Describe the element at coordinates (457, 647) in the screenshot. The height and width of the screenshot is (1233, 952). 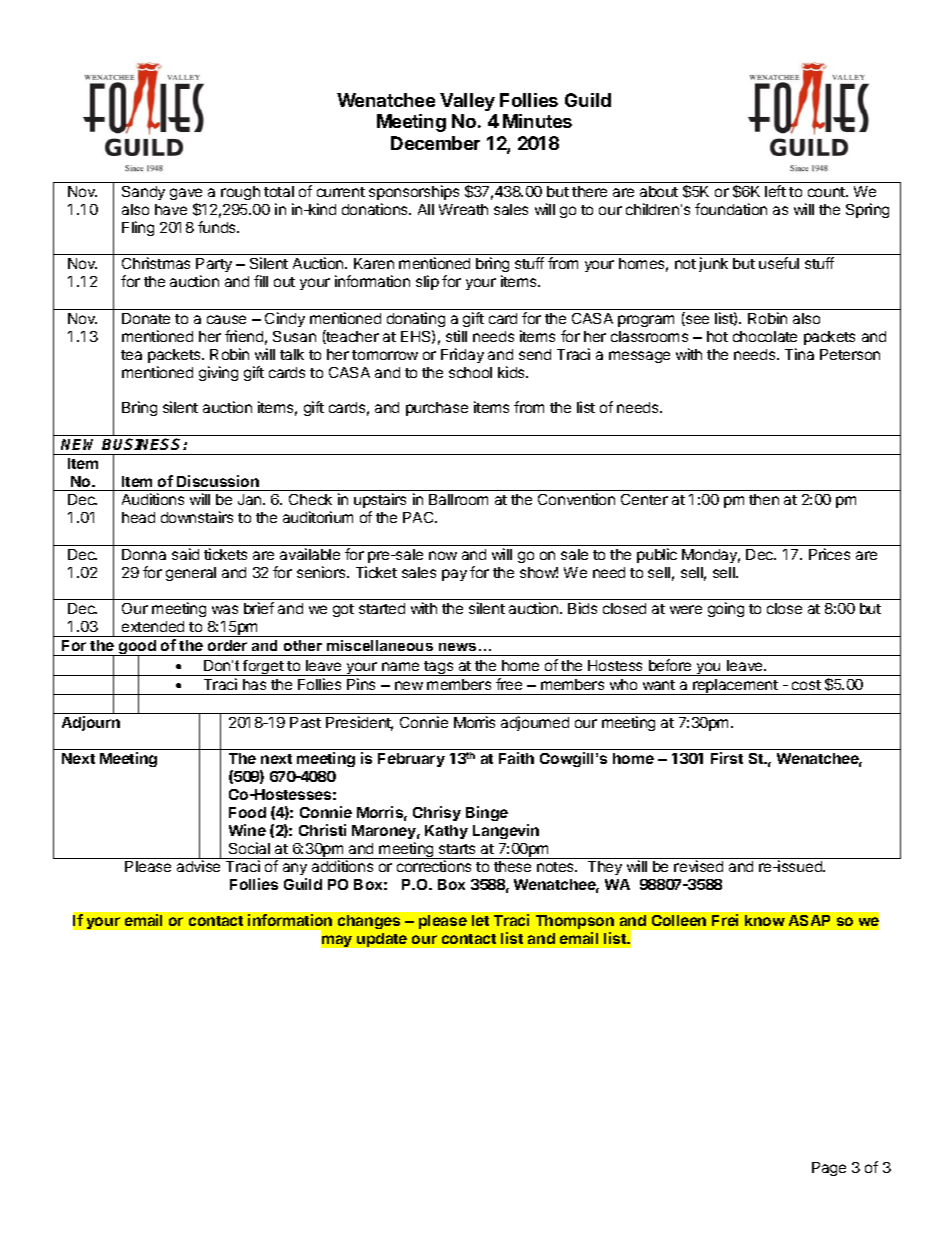
I see `news` at that location.
